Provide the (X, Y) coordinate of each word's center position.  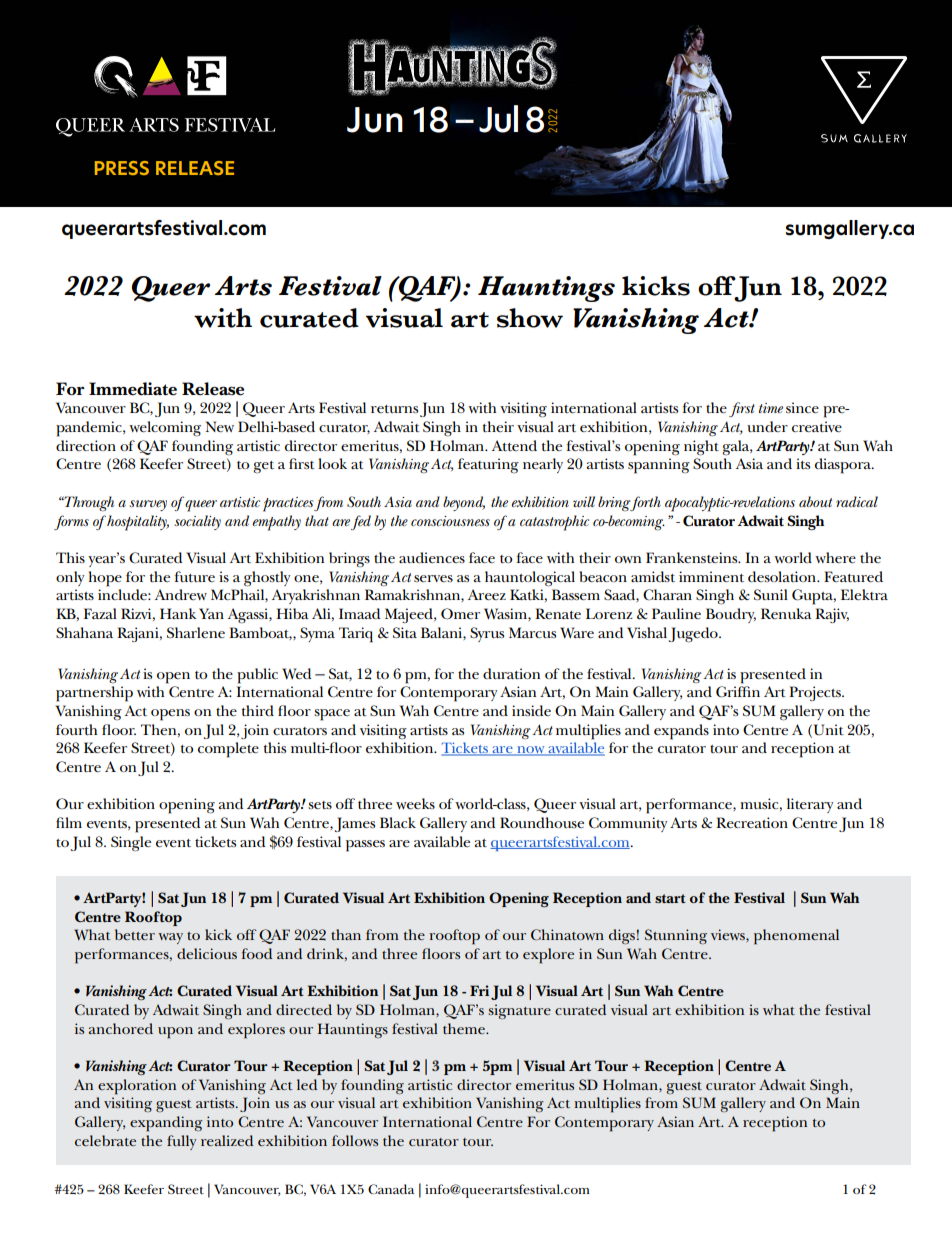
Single (131, 844)
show (530, 318)
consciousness (450, 521)
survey (148, 505)
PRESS (122, 168)
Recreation (752, 822)
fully (181, 1142)
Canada (391, 1189)
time (771, 408)
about (815, 501)
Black (398, 822)
